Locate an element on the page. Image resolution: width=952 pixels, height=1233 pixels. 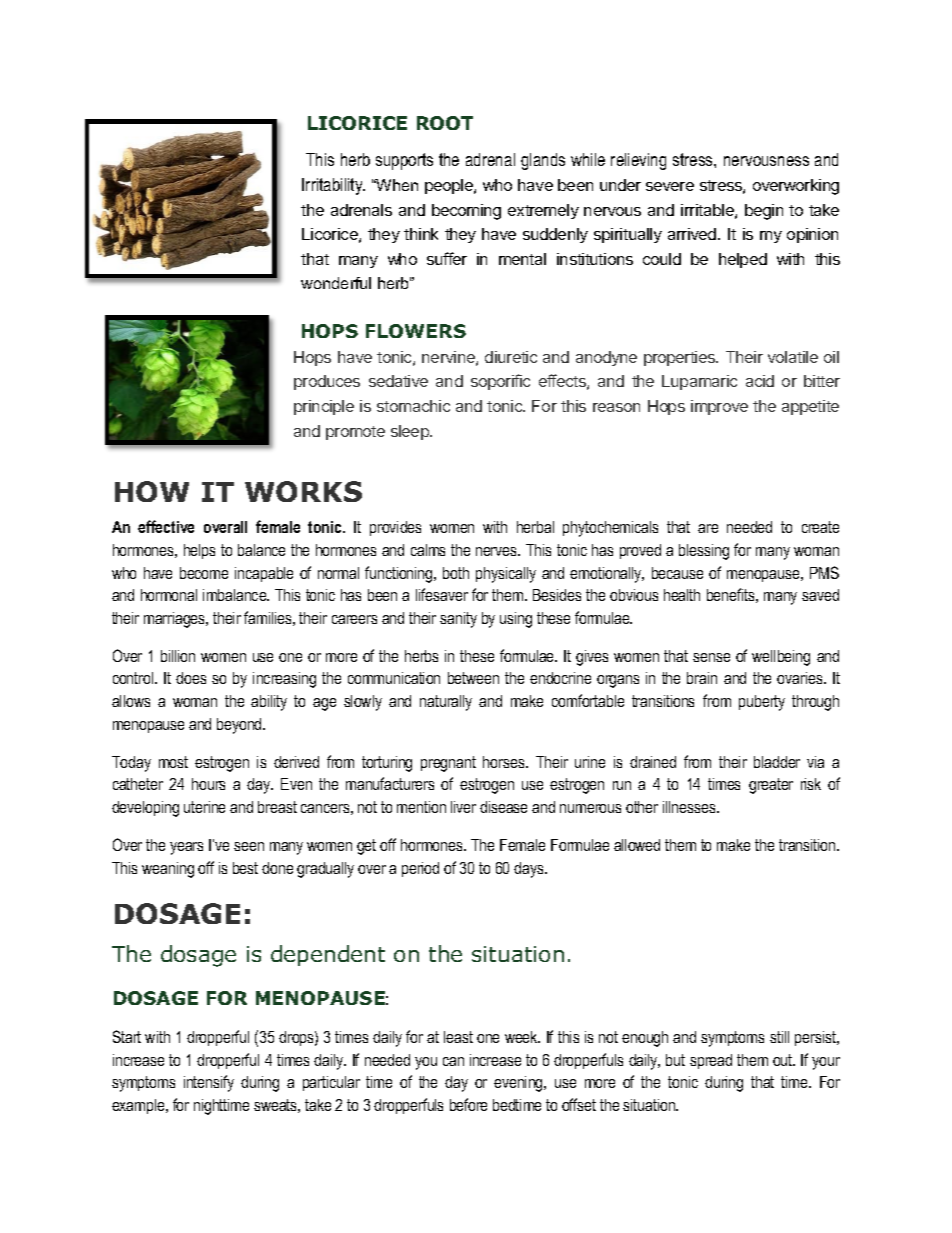
before is located at coordinates (468, 1104).
